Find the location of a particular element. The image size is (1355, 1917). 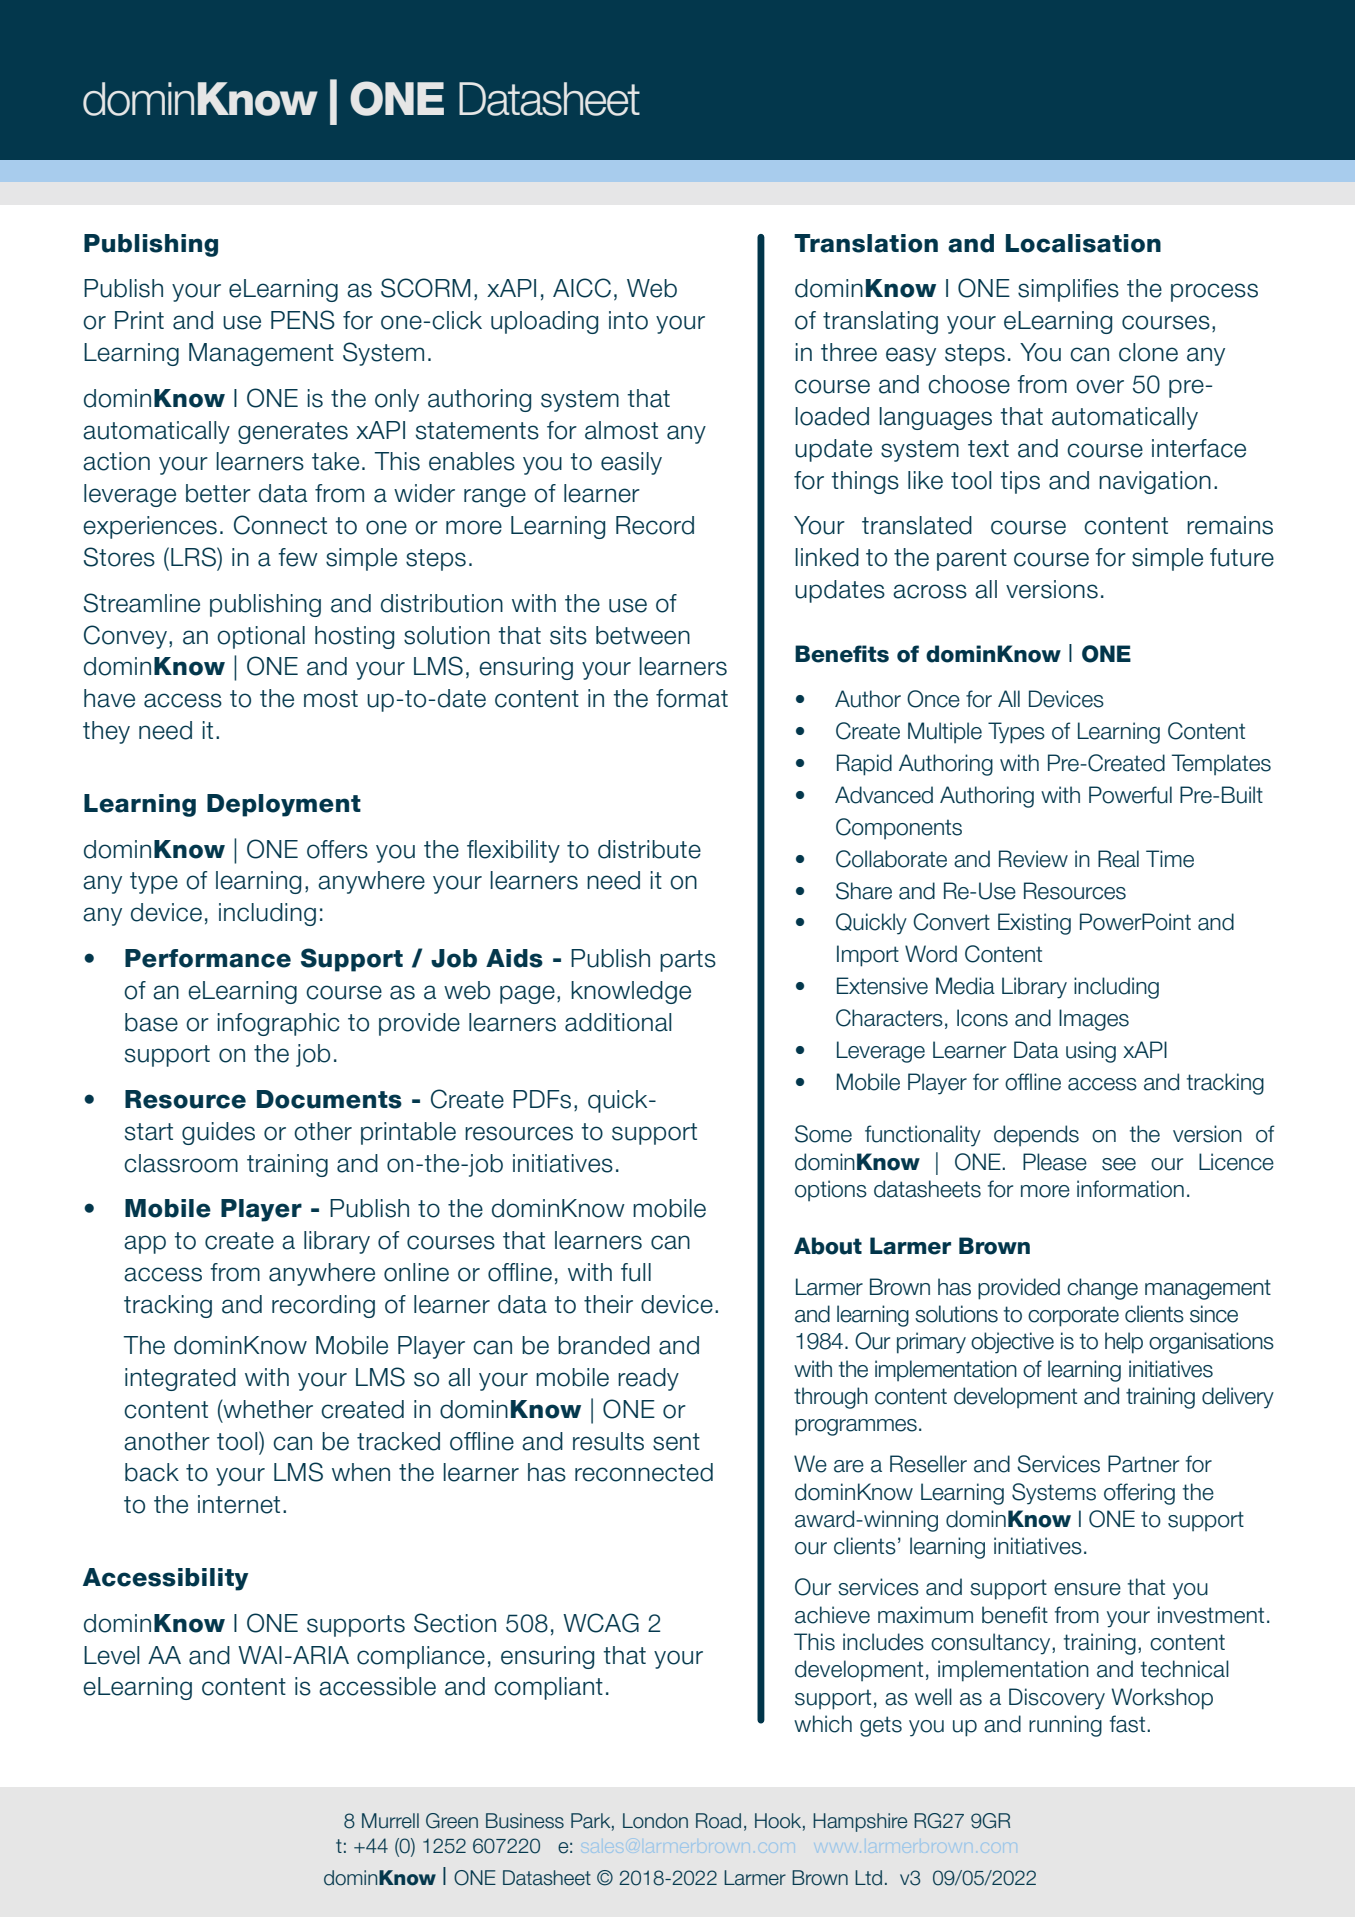

sent is located at coordinates (676, 1442).
